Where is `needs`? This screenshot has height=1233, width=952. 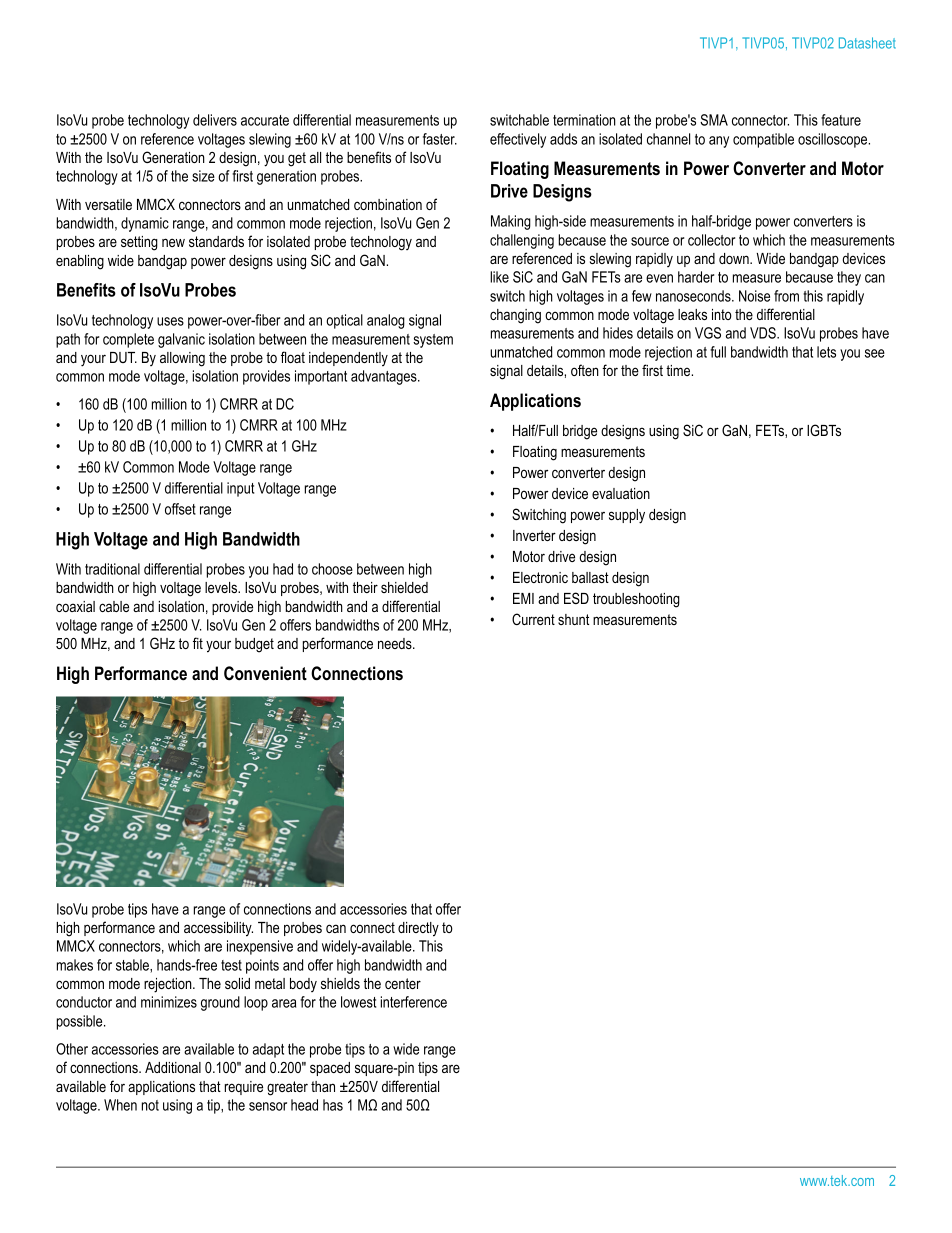 needs is located at coordinates (396, 643).
